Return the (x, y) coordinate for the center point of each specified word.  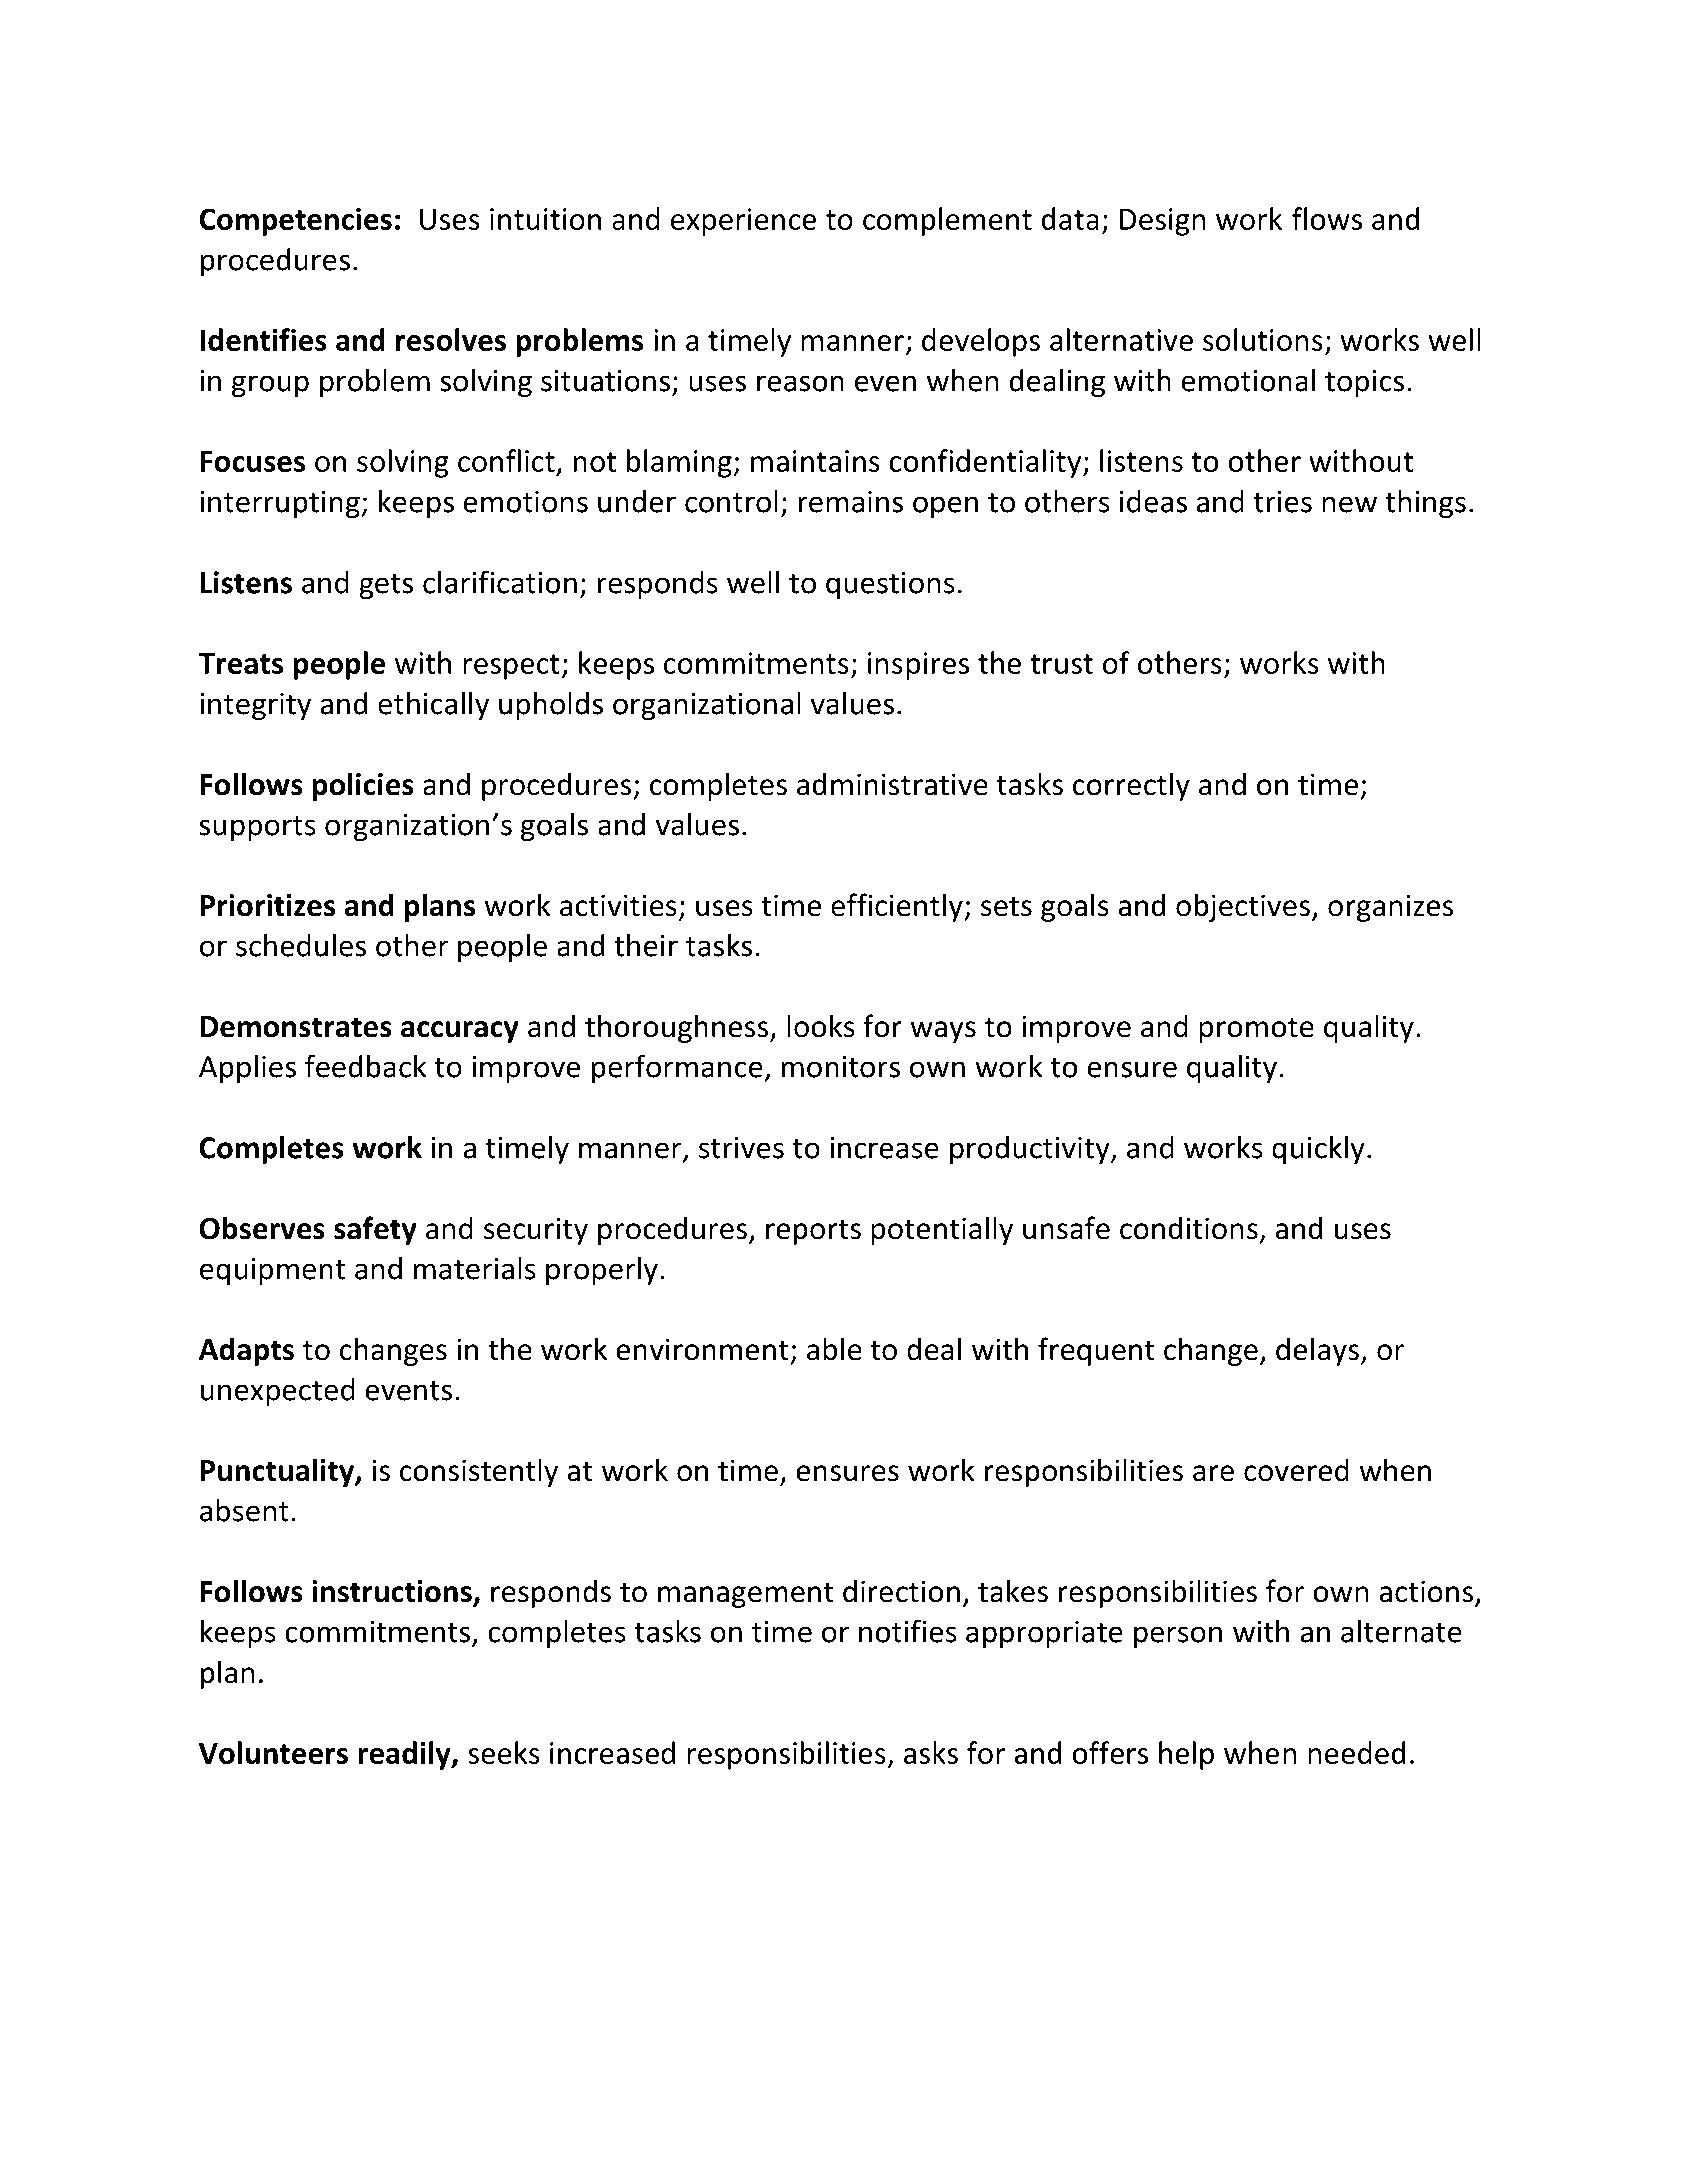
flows (1327, 218)
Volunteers (273, 1752)
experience (743, 222)
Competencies (295, 222)
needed (1356, 1752)
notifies (908, 1631)
